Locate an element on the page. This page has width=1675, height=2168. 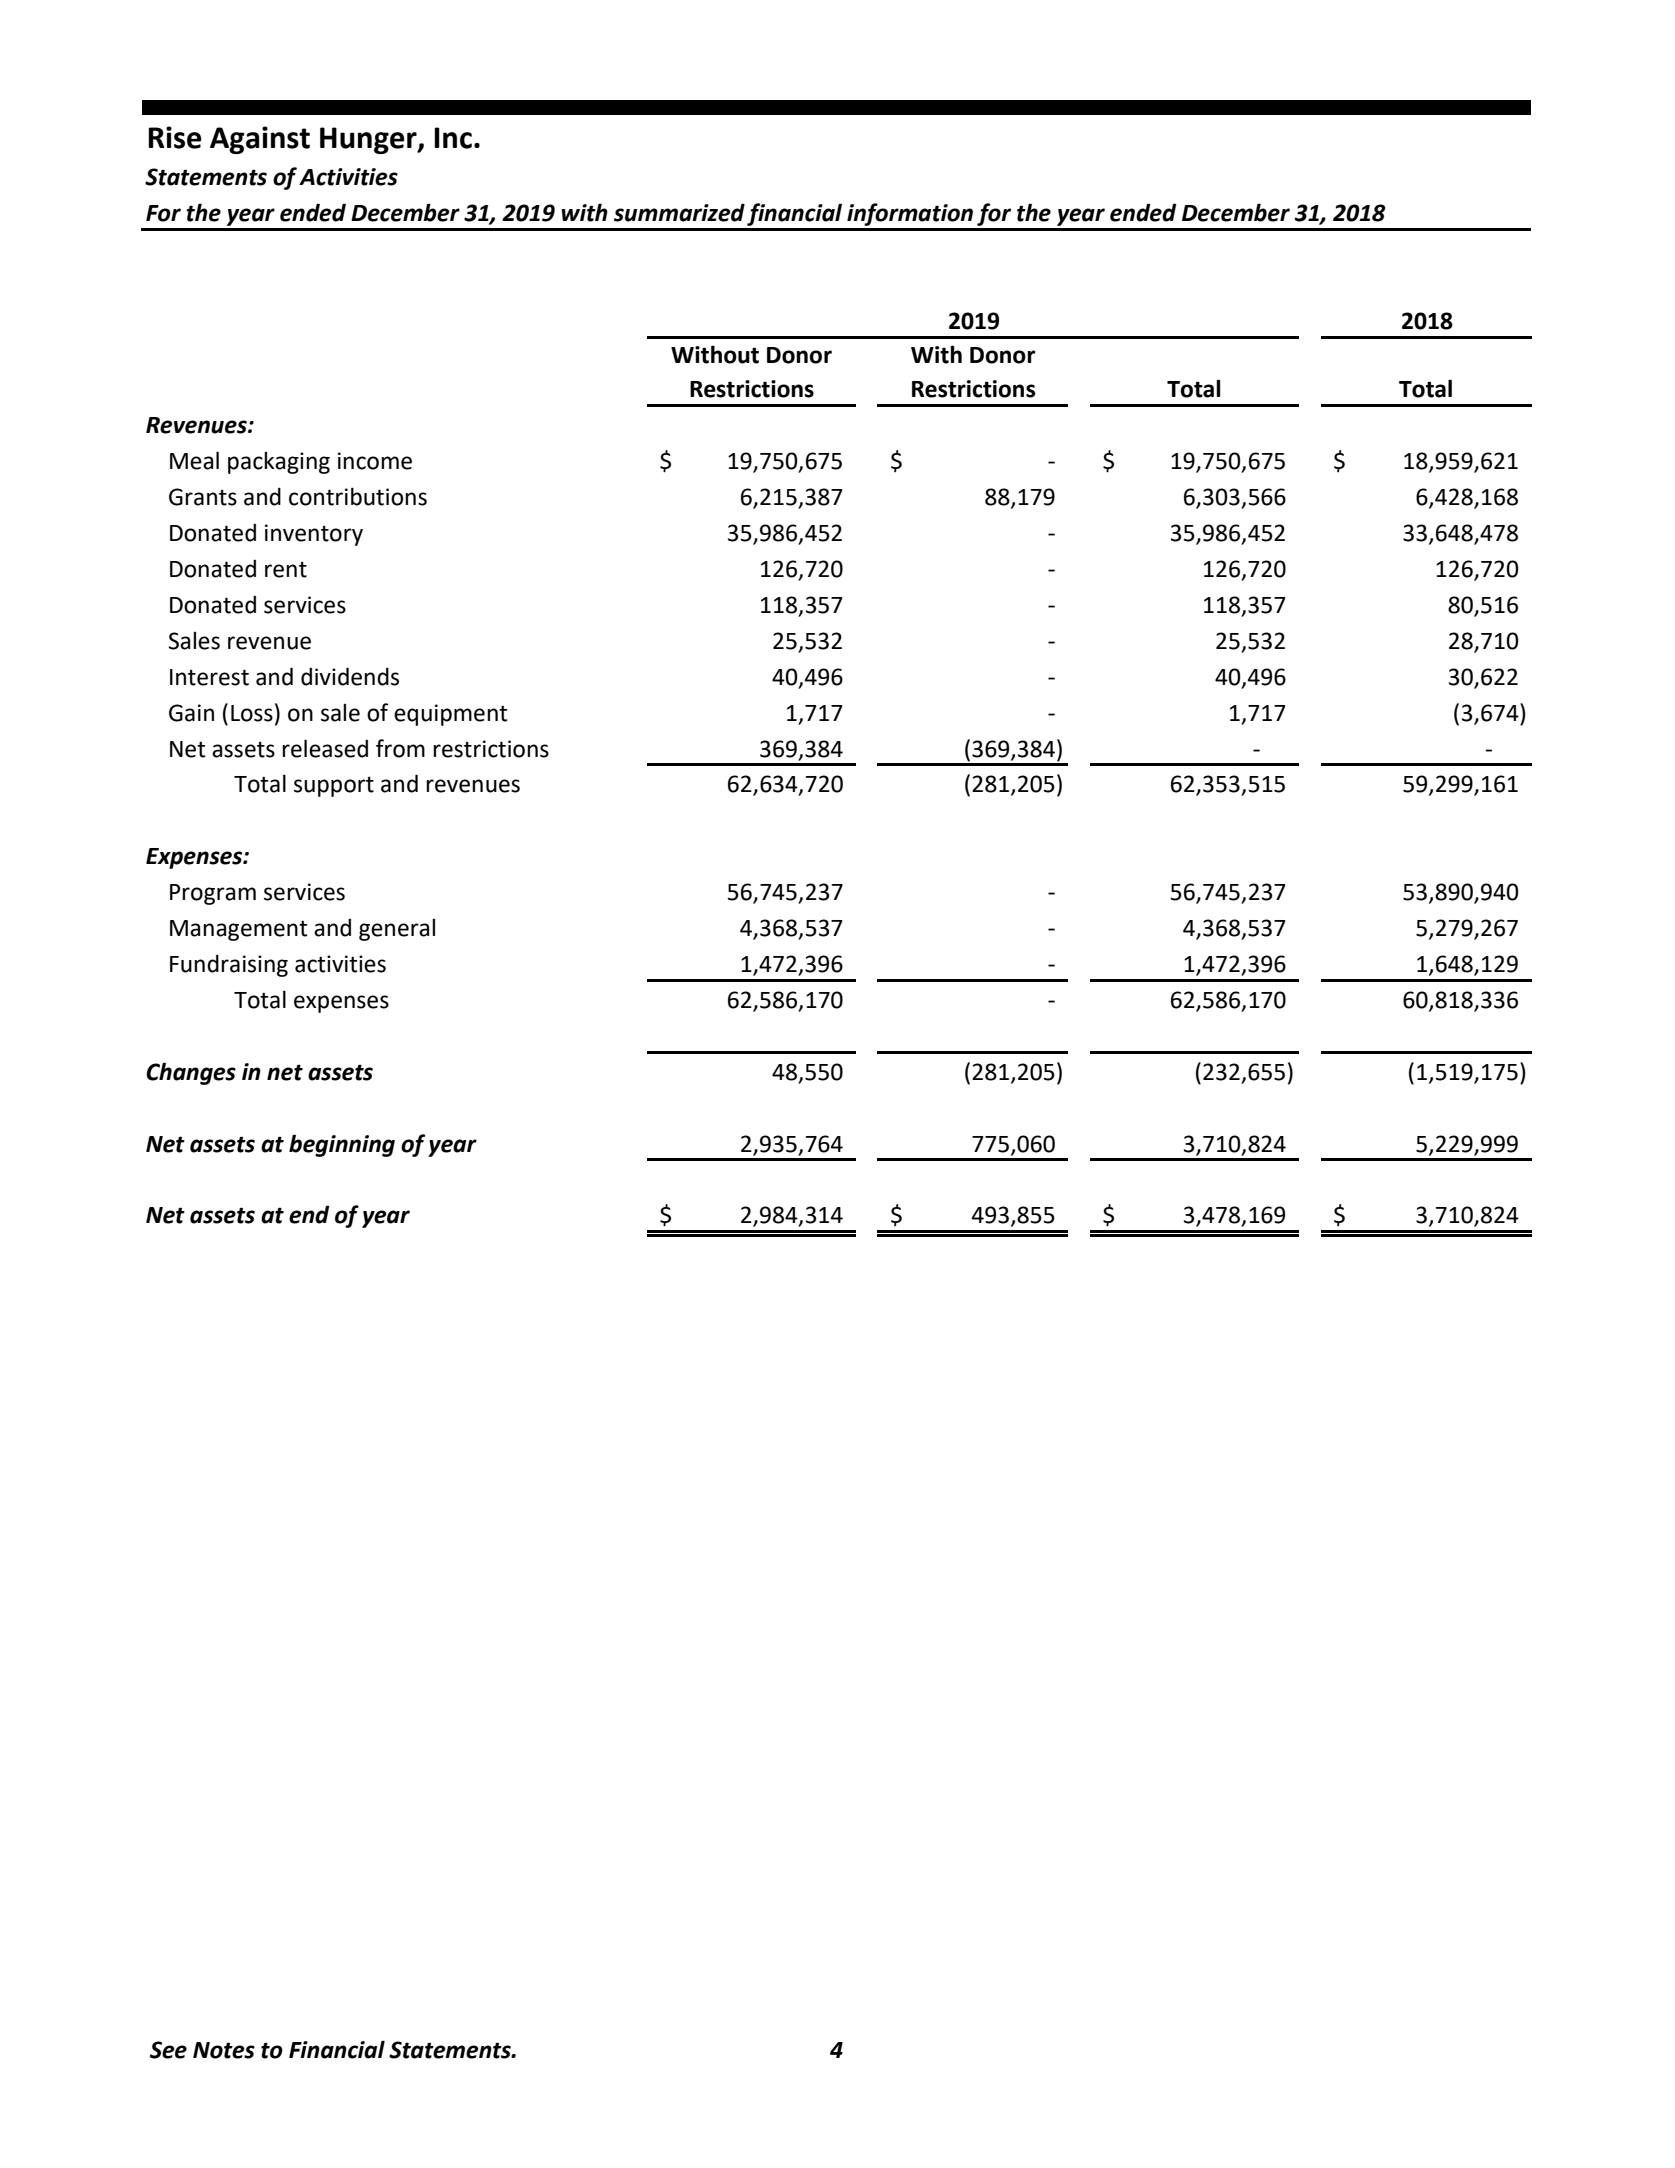
beginning is located at coordinates (342, 1145).
